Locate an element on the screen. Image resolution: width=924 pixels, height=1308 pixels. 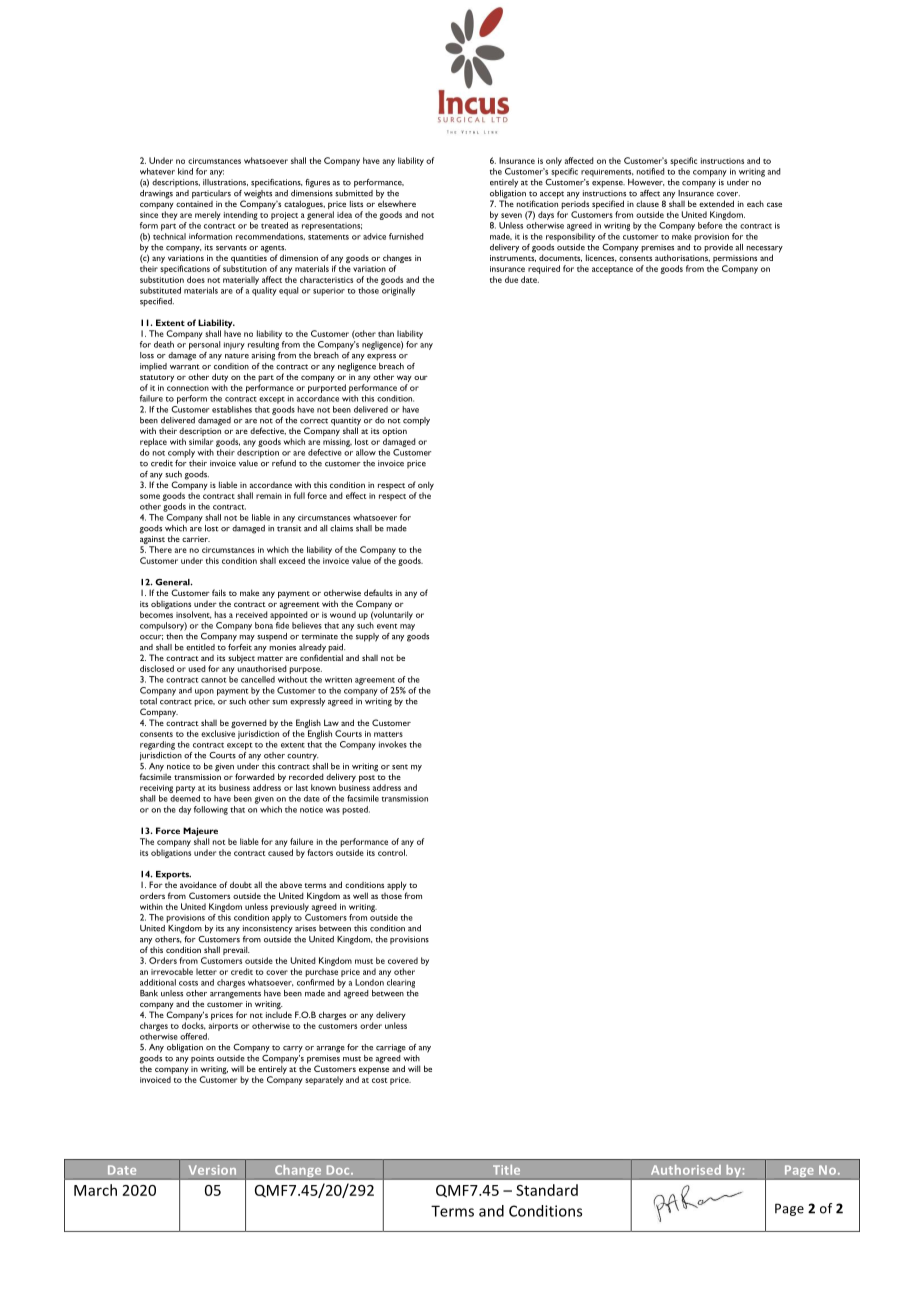
avoidance is located at coordinates (198, 884).
